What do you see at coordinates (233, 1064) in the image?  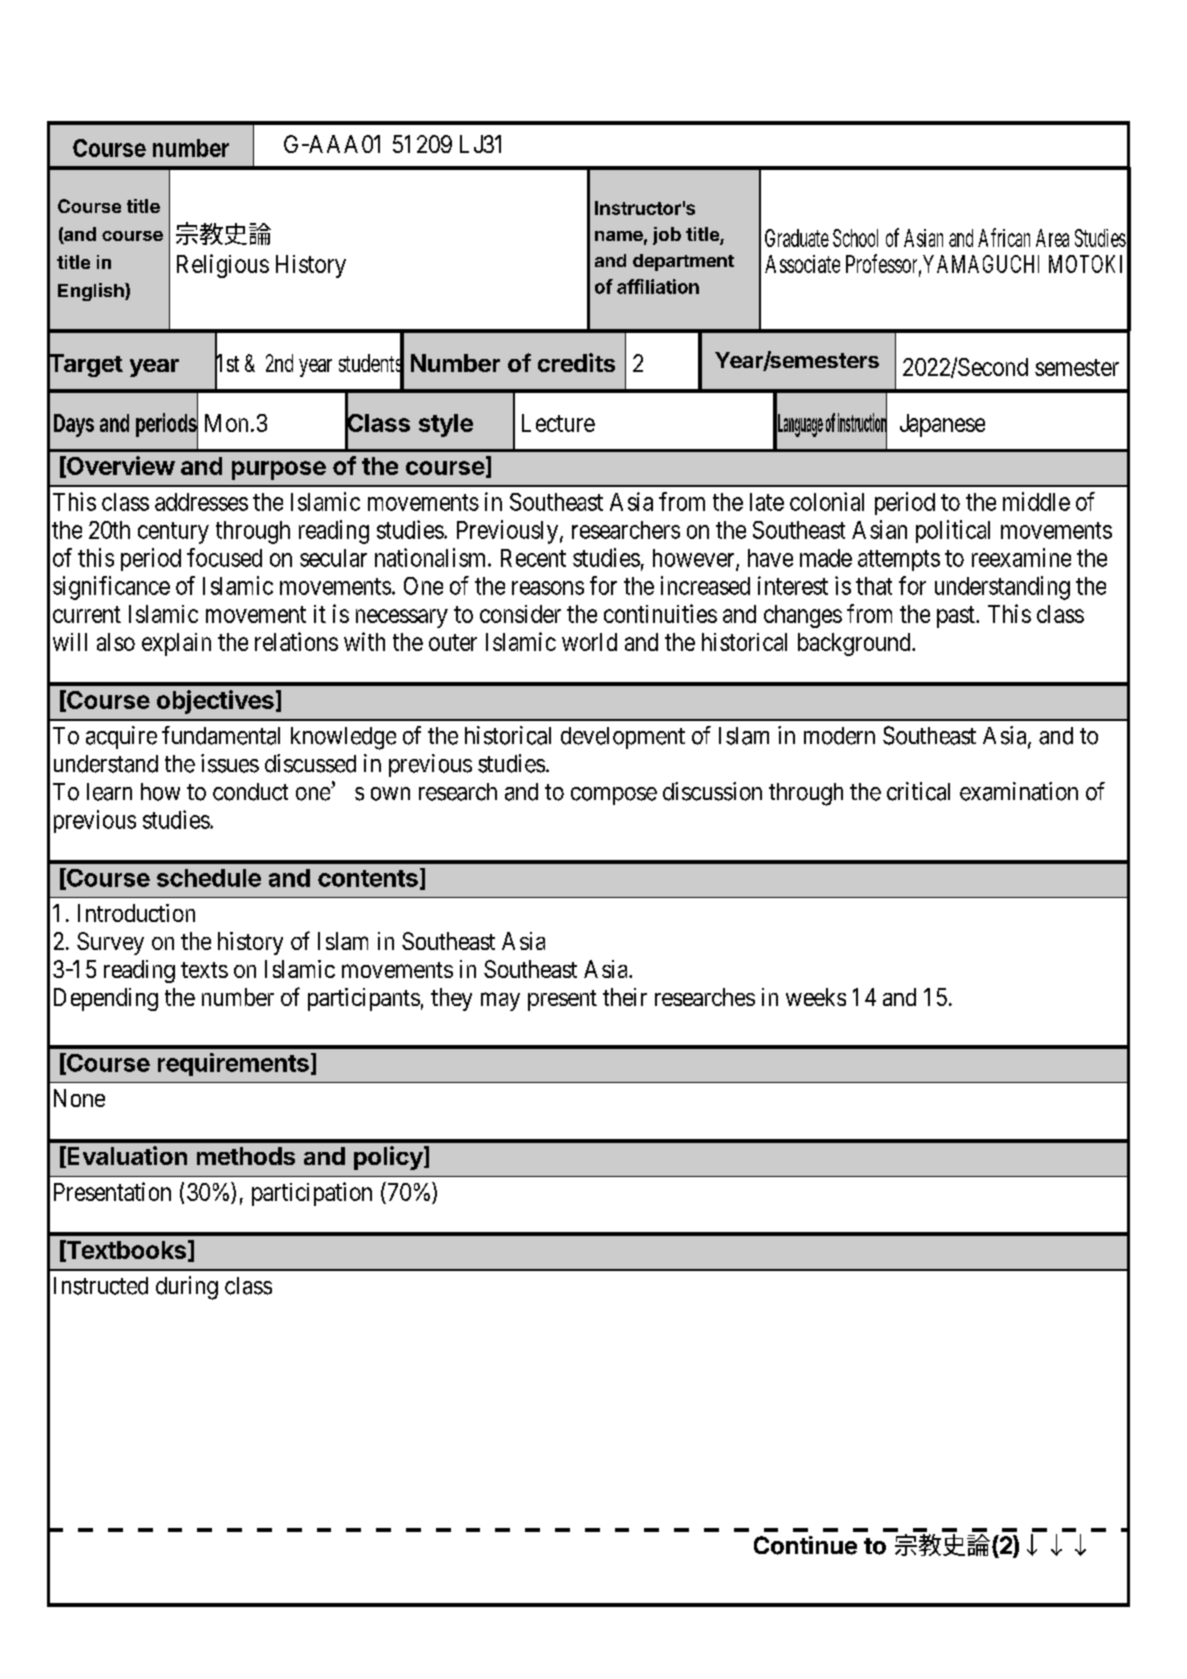 I see `requirements` at bounding box center [233, 1064].
